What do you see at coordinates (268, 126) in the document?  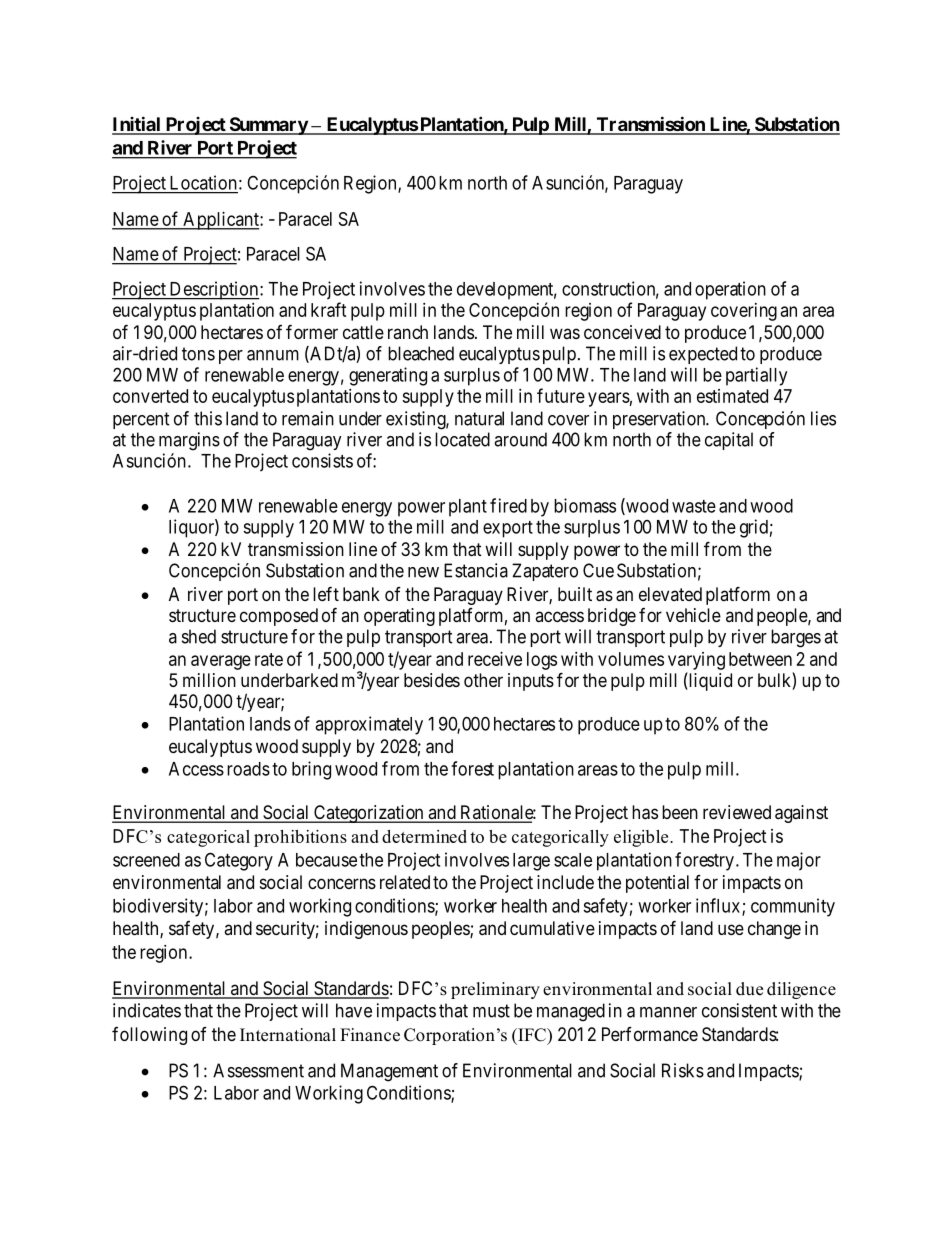 I see `Summary` at bounding box center [268, 126].
